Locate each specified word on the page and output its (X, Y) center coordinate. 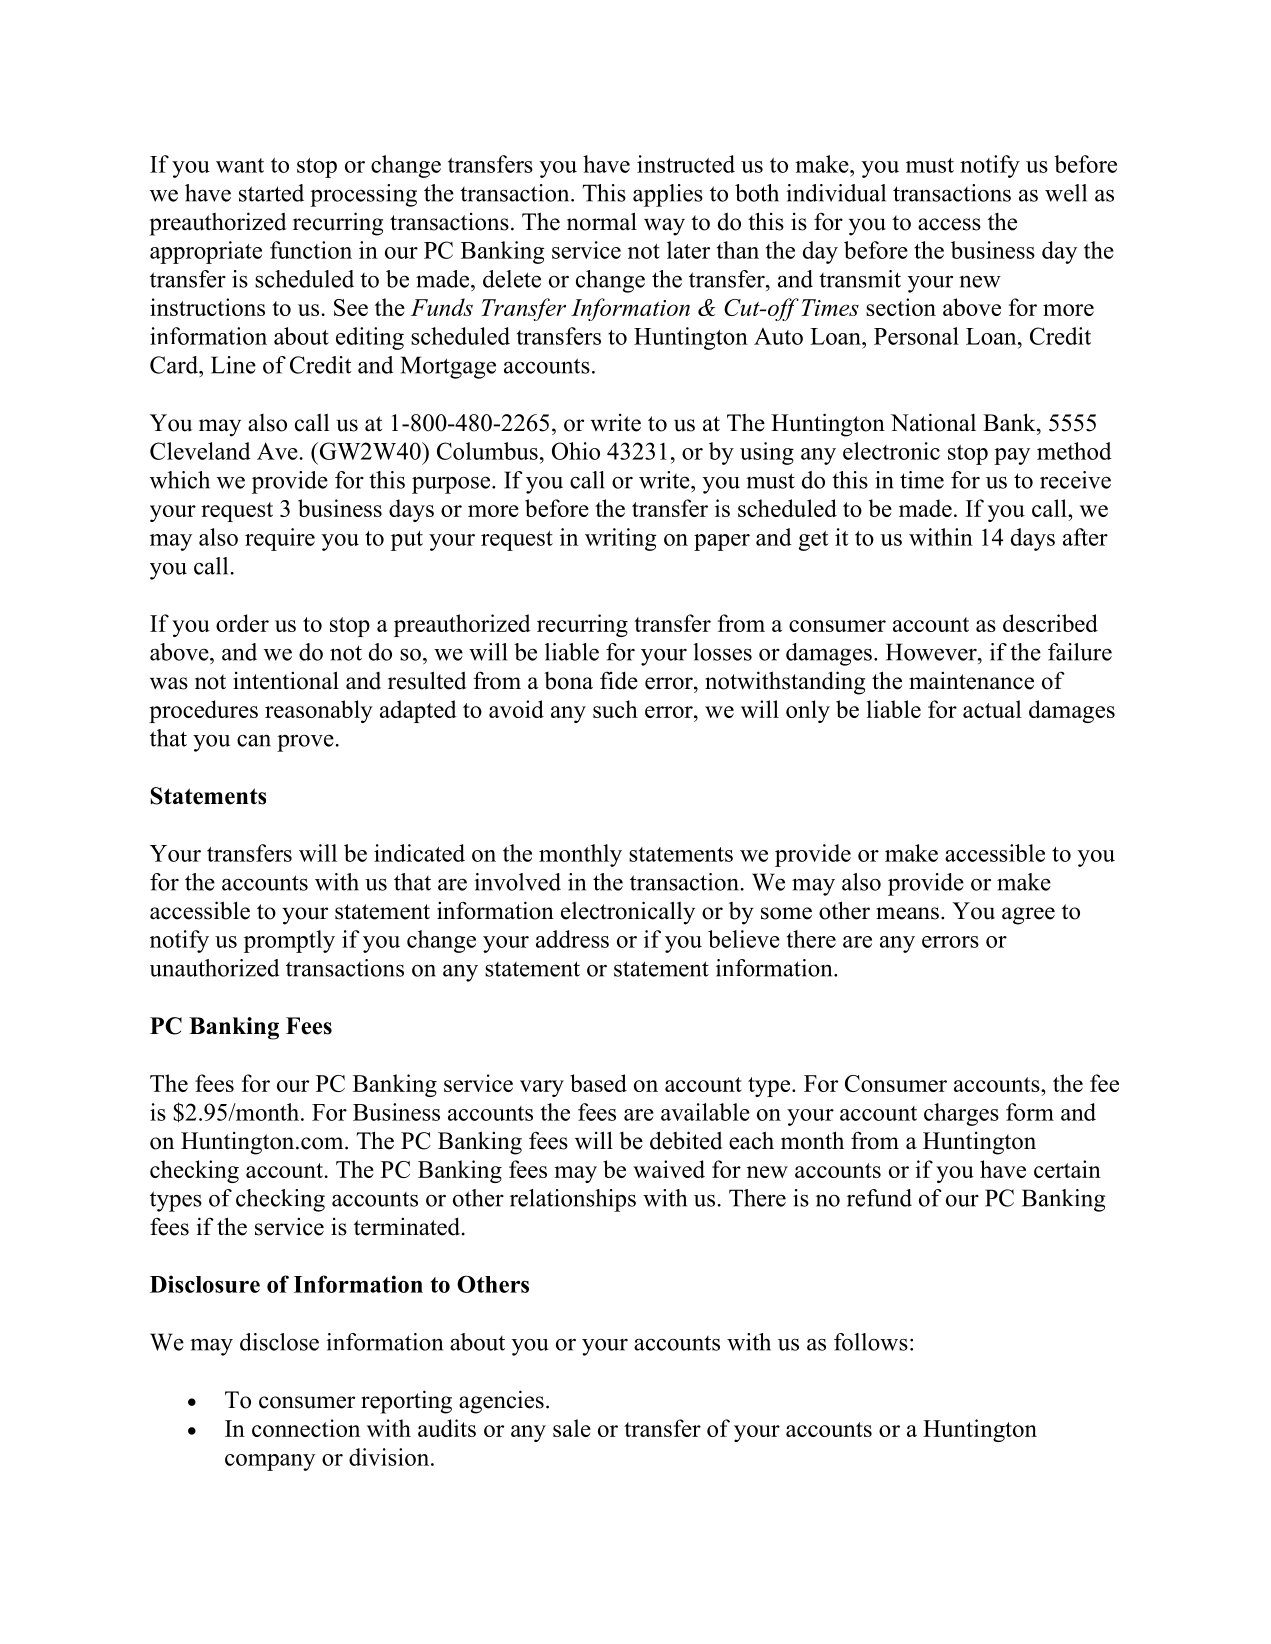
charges (961, 1114)
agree (1028, 916)
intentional (286, 680)
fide (619, 680)
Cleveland (200, 451)
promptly (289, 941)
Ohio (576, 451)
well (1066, 193)
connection (306, 1428)
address (572, 939)
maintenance (971, 680)
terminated (408, 1226)
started (271, 193)
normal (602, 221)
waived (669, 1169)
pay (1012, 456)
